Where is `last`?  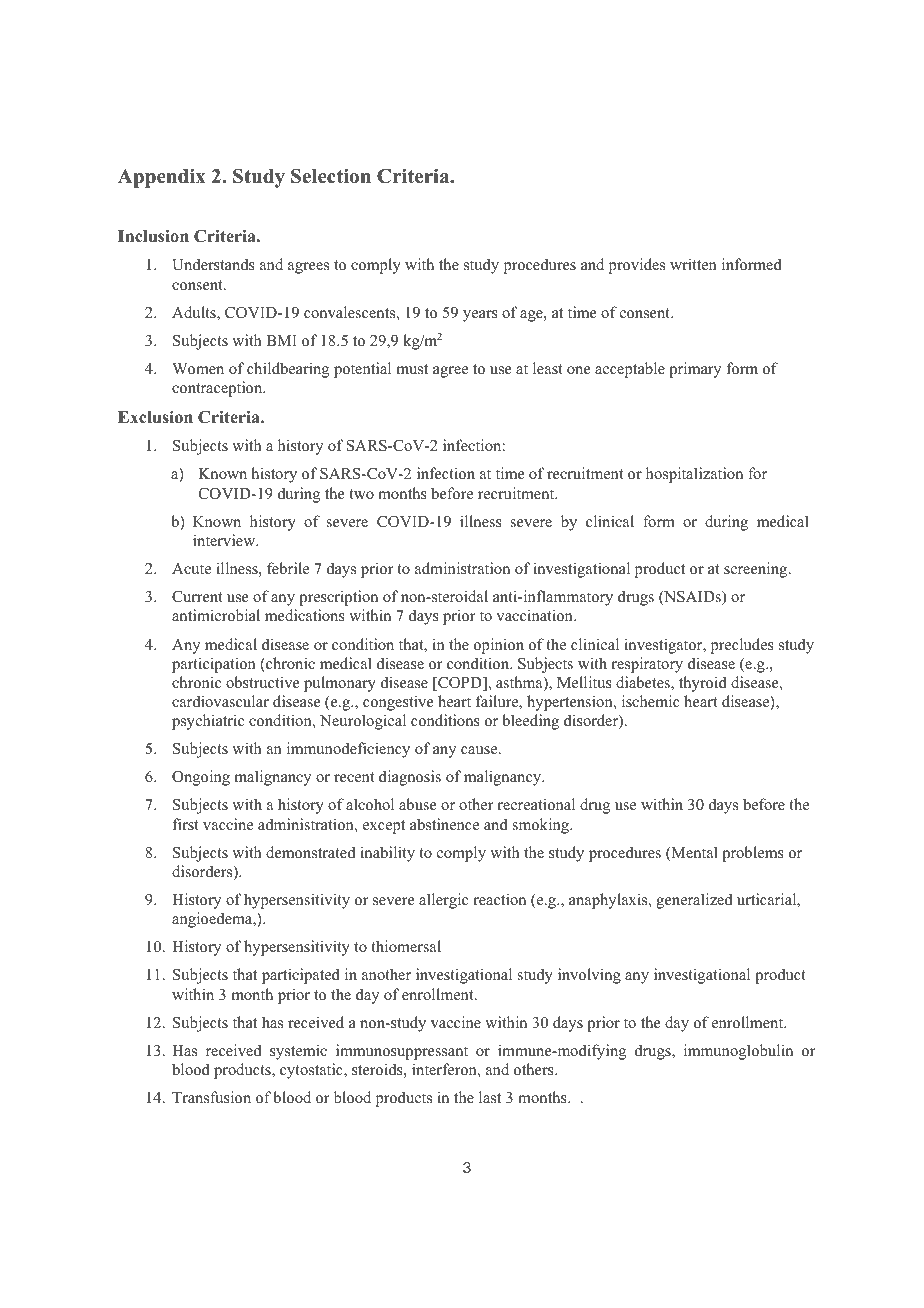 last is located at coordinates (490, 1097).
